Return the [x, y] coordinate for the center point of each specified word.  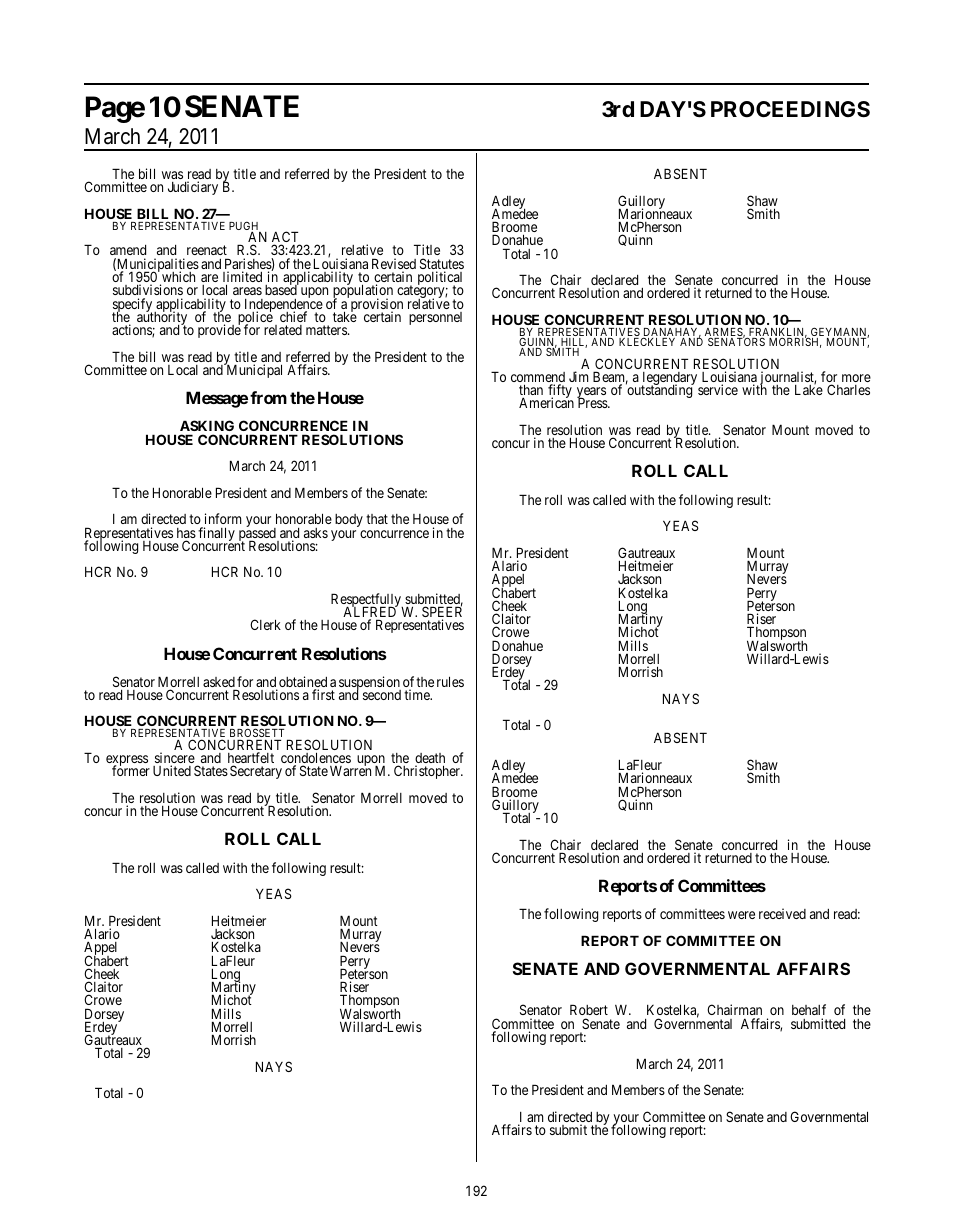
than [531, 391]
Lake [809, 389]
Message [217, 399]
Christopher [428, 772]
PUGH [245, 227]
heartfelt [251, 759]
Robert [589, 1011]
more [856, 378]
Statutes [442, 265]
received [782, 913]
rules [450, 681]
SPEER [442, 613]
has [186, 534]
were [741, 915]
